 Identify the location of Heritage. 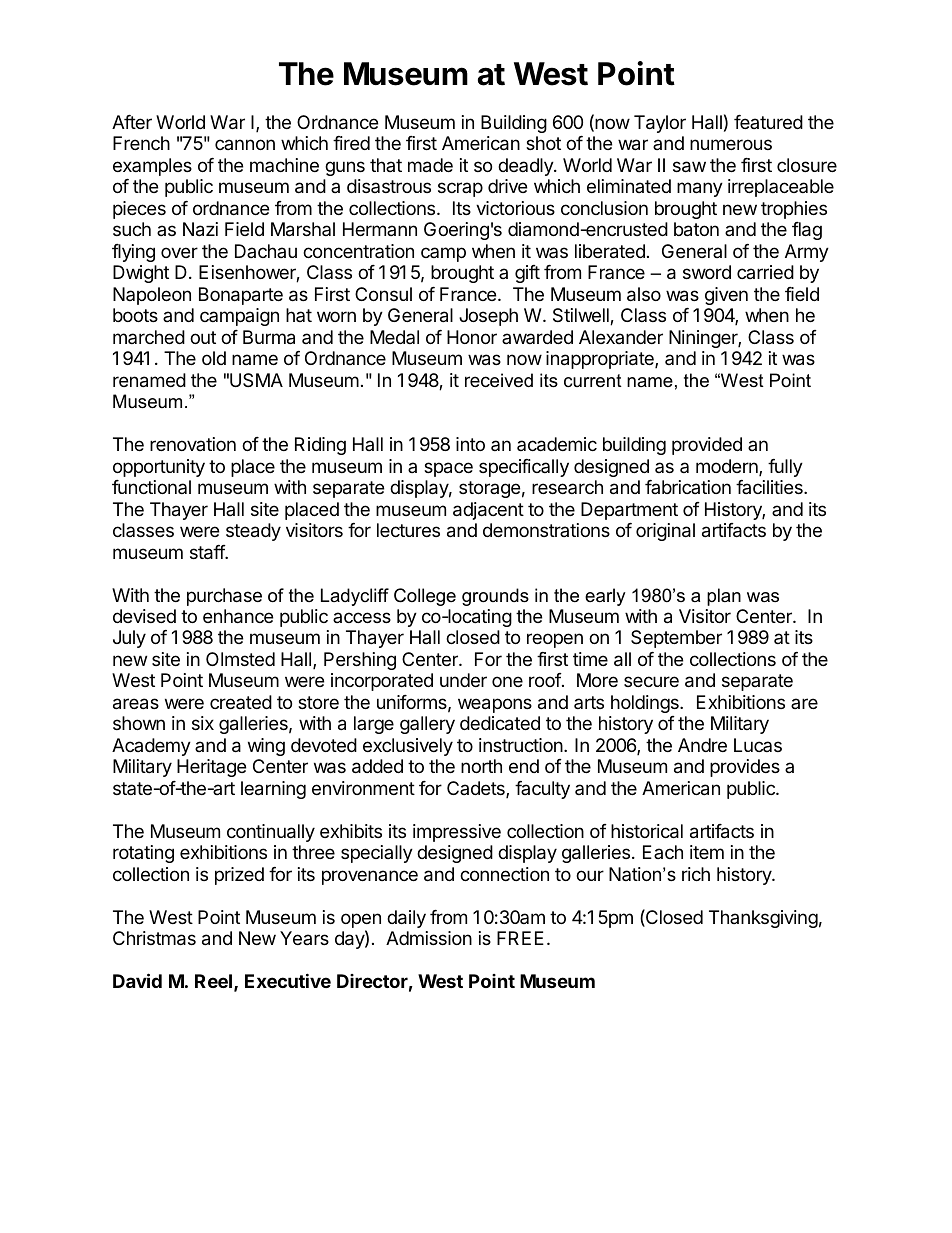
(211, 768).
